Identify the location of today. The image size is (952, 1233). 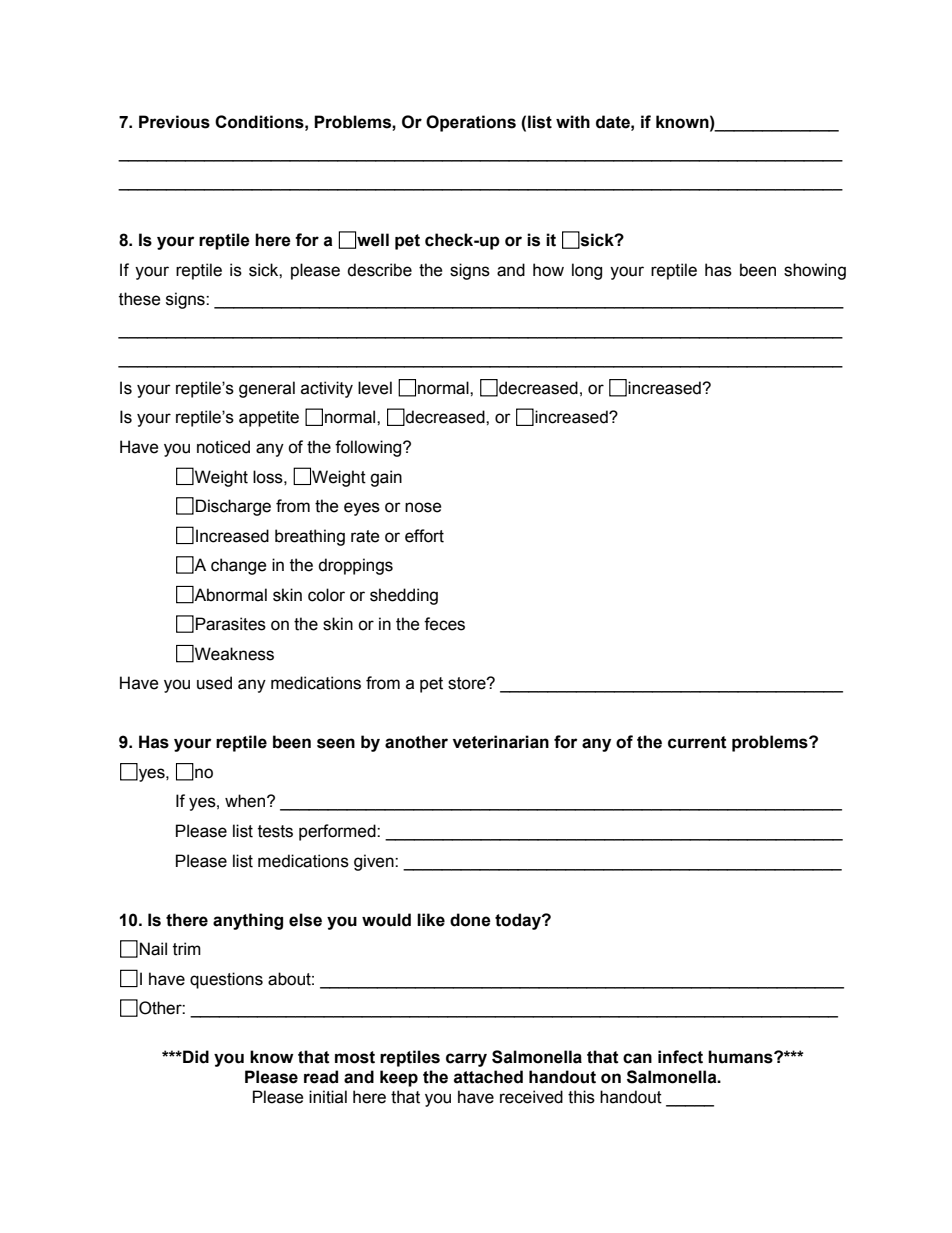
(519, 921).
